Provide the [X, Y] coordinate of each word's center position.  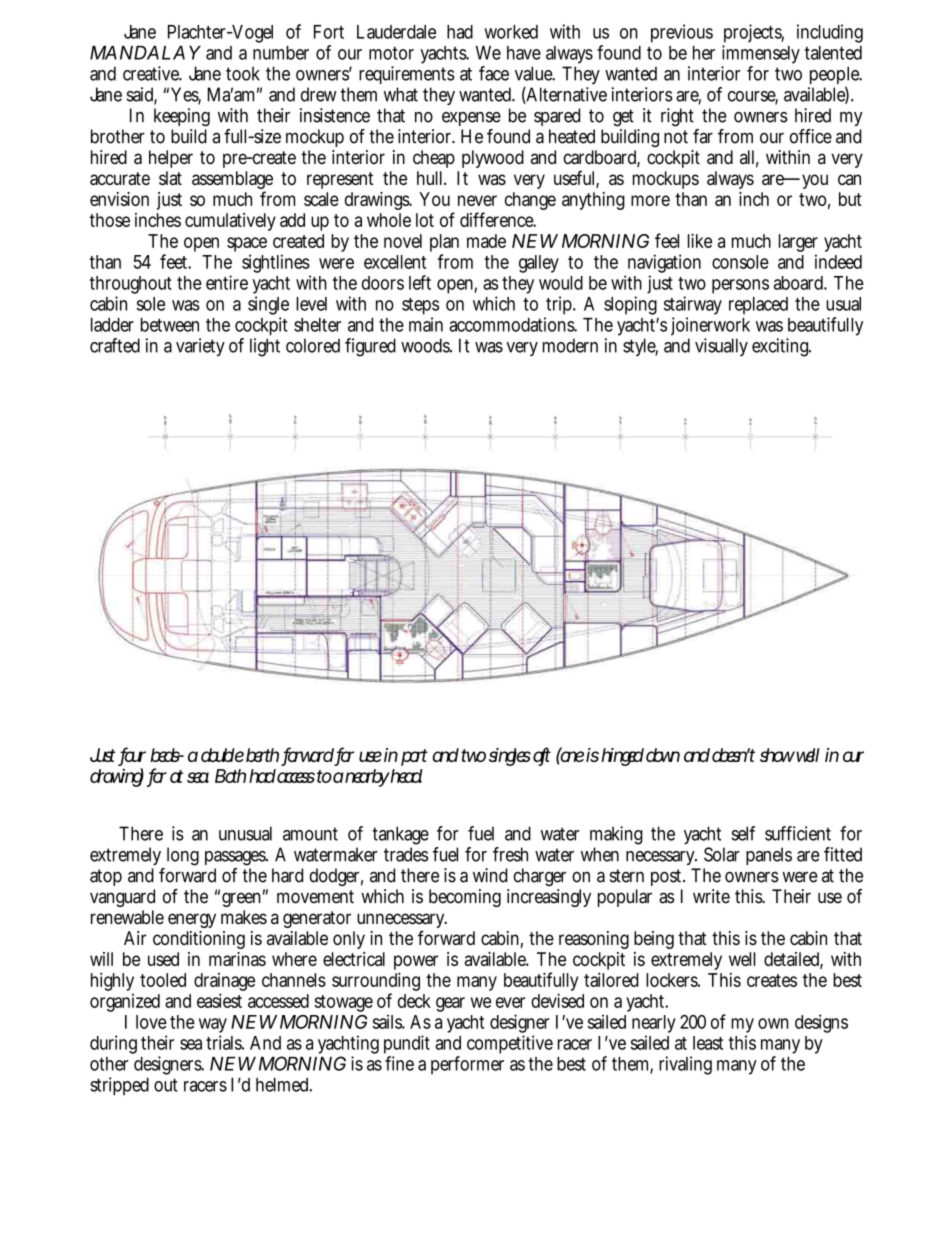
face [494, 73]
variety [200, 347]
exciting [781, 347]
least [708, 1043]
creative [152, 73]
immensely [761, 54]
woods [426, 345]
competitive [510, 1044]
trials [225, 1042]
